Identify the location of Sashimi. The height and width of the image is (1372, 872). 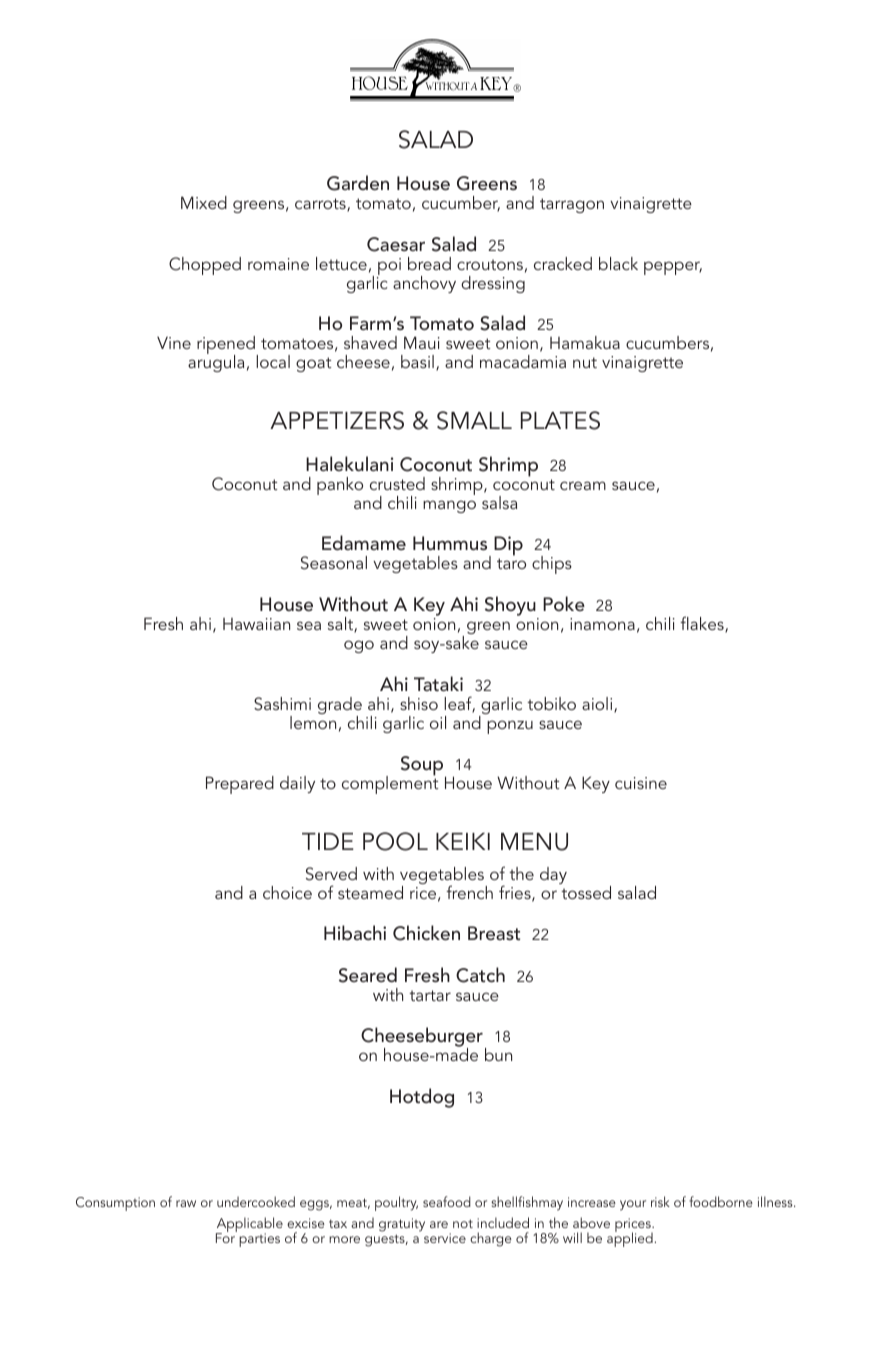
(282, 704).
